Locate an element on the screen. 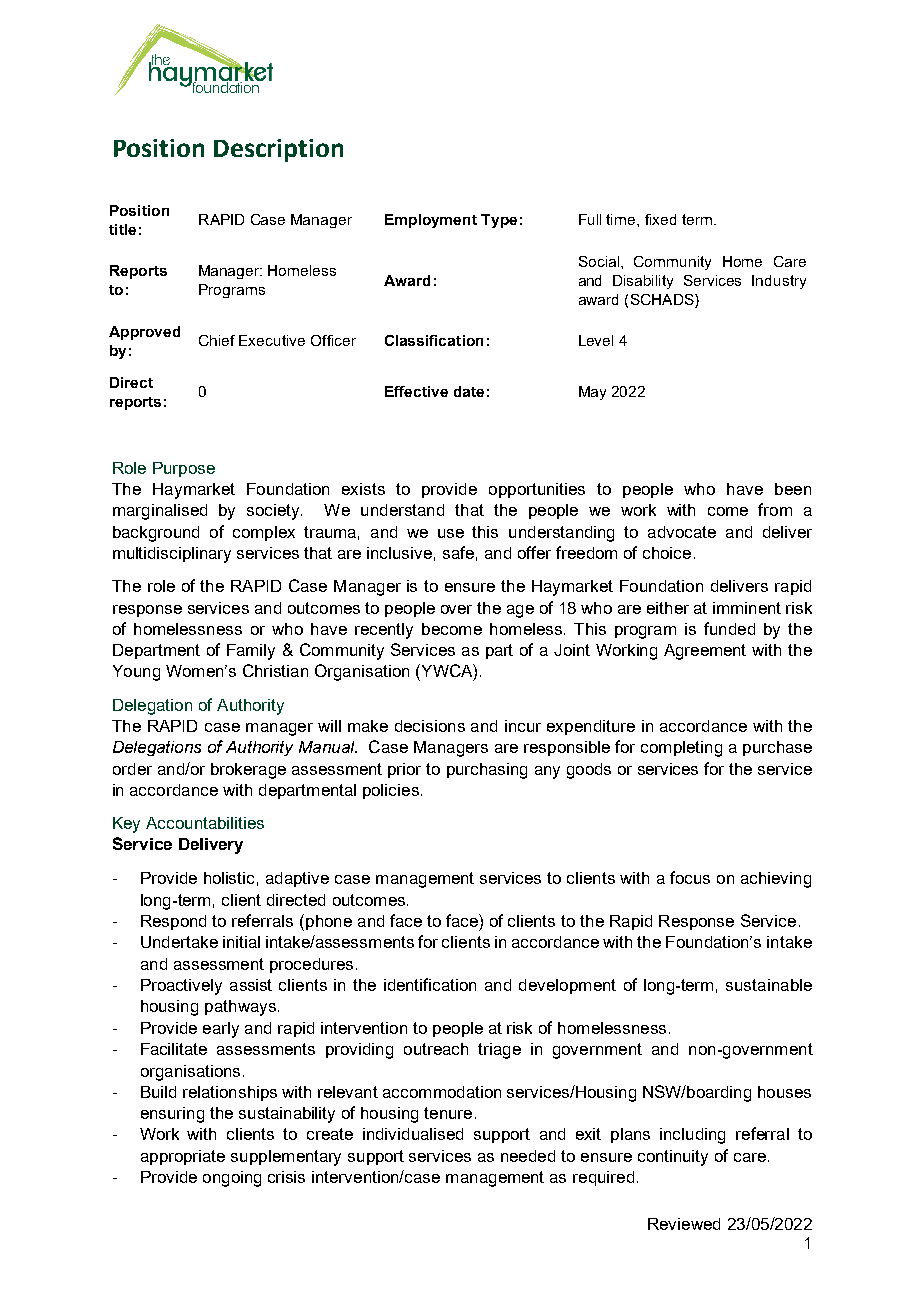  Purpose is located at coordinates (184, 469).
